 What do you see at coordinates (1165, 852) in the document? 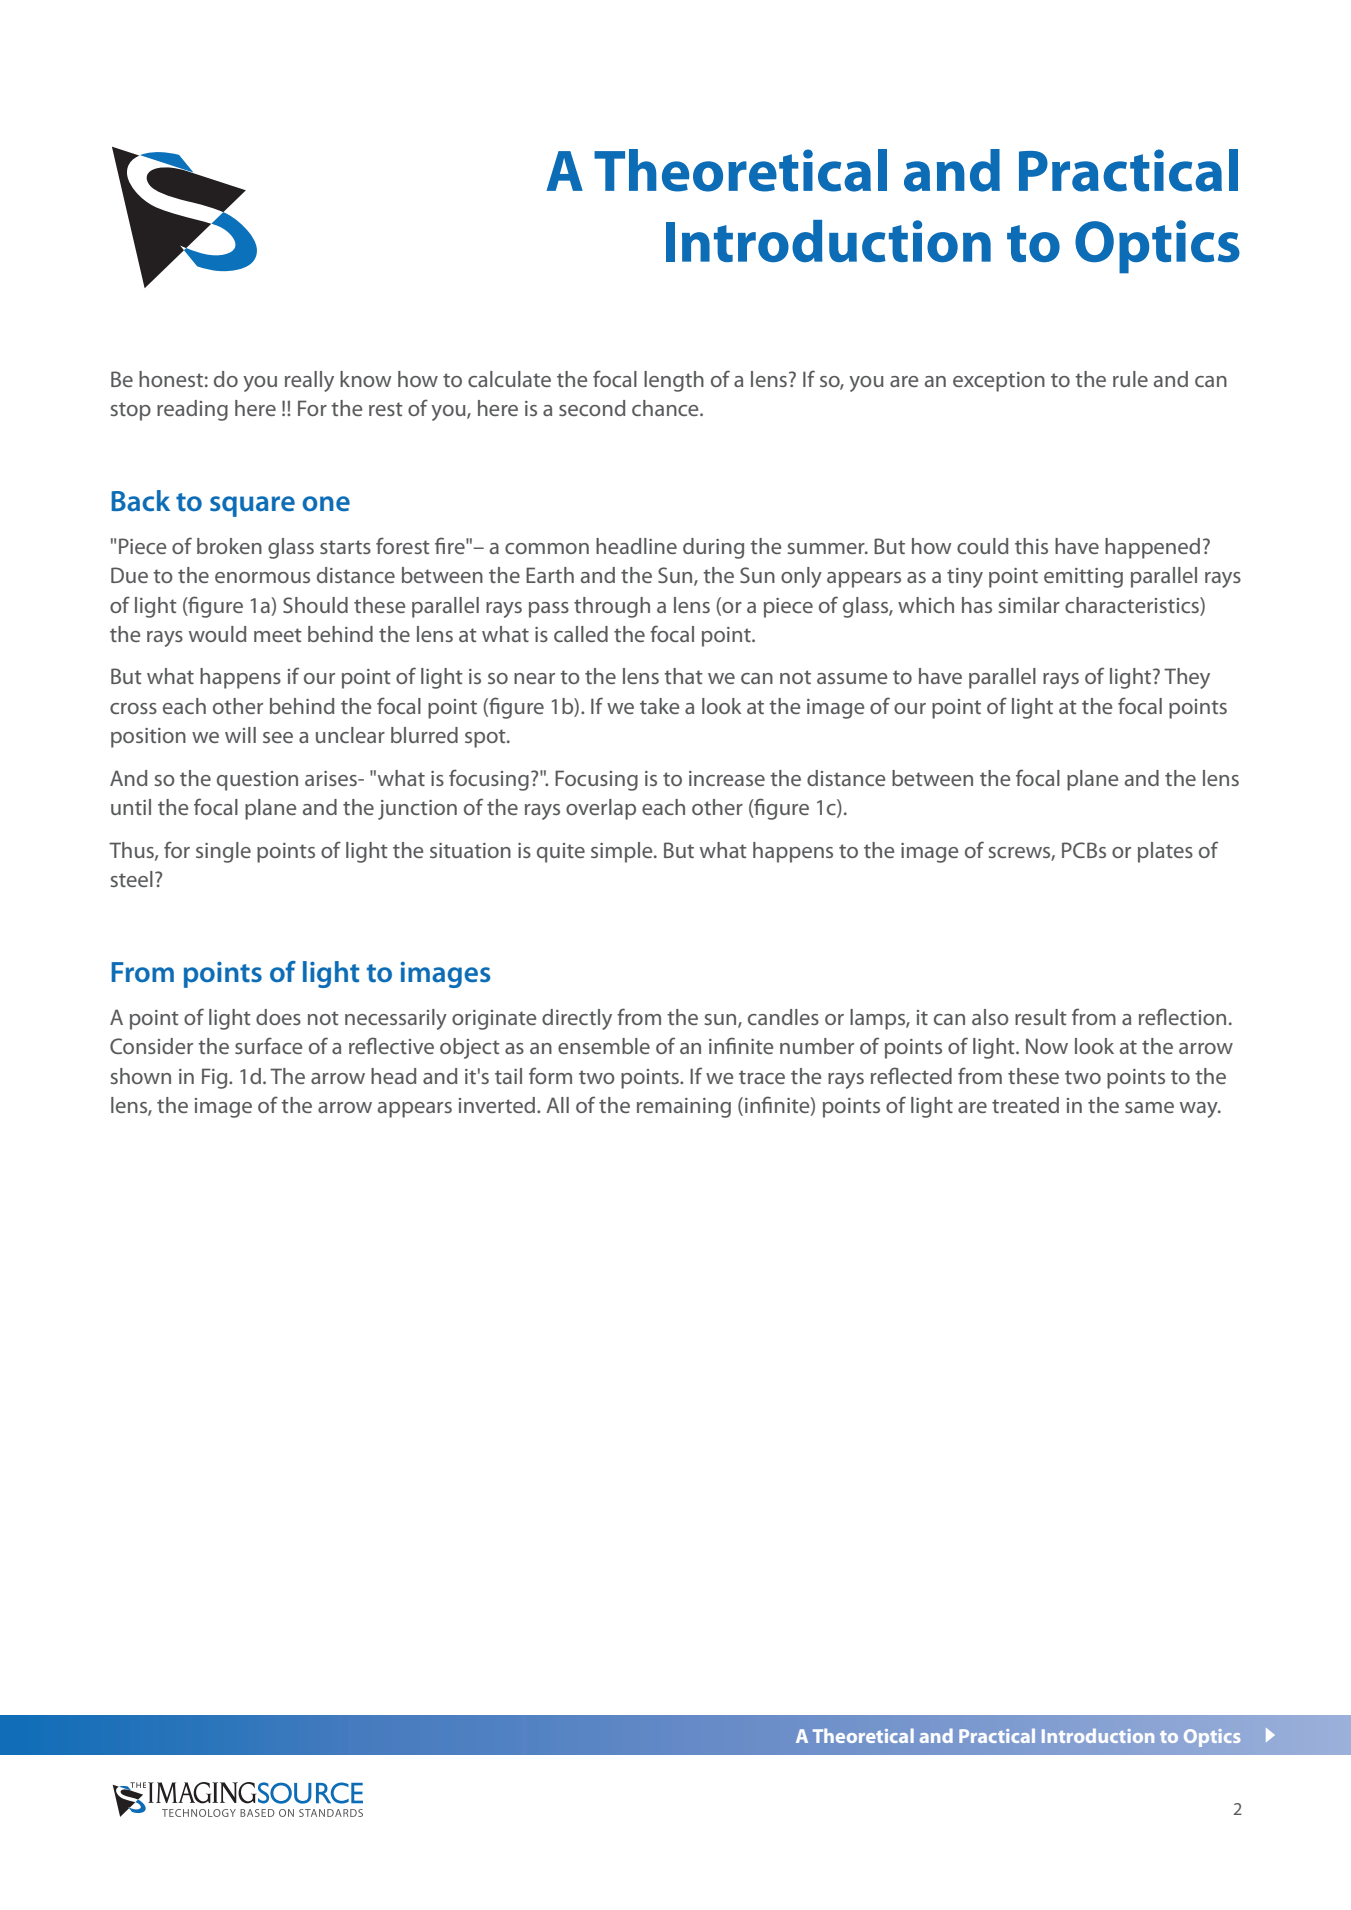
I see `plates` at bounding box center [1165, 852].
